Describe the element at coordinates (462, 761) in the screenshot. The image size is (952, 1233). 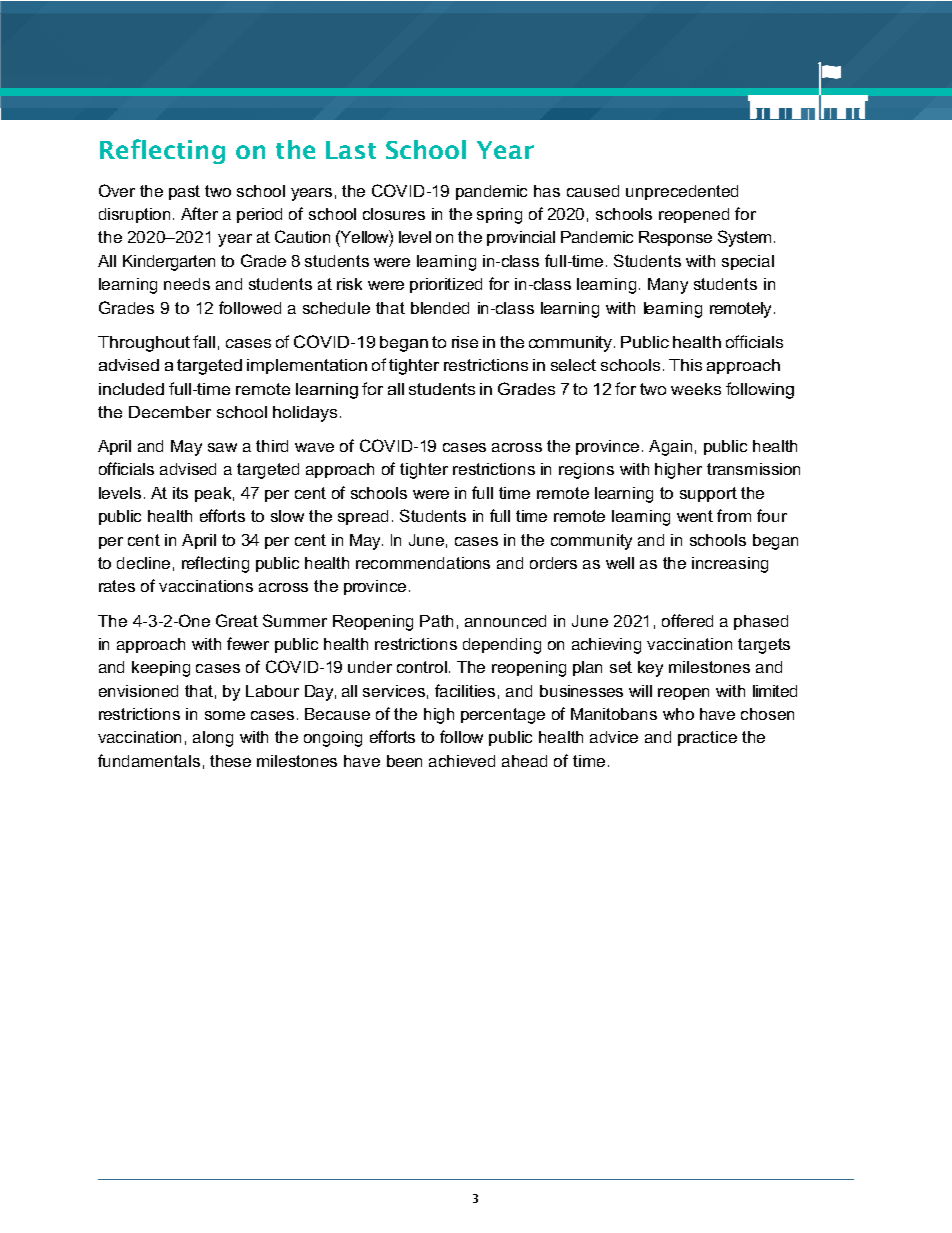
I see `achieved` at that location.
